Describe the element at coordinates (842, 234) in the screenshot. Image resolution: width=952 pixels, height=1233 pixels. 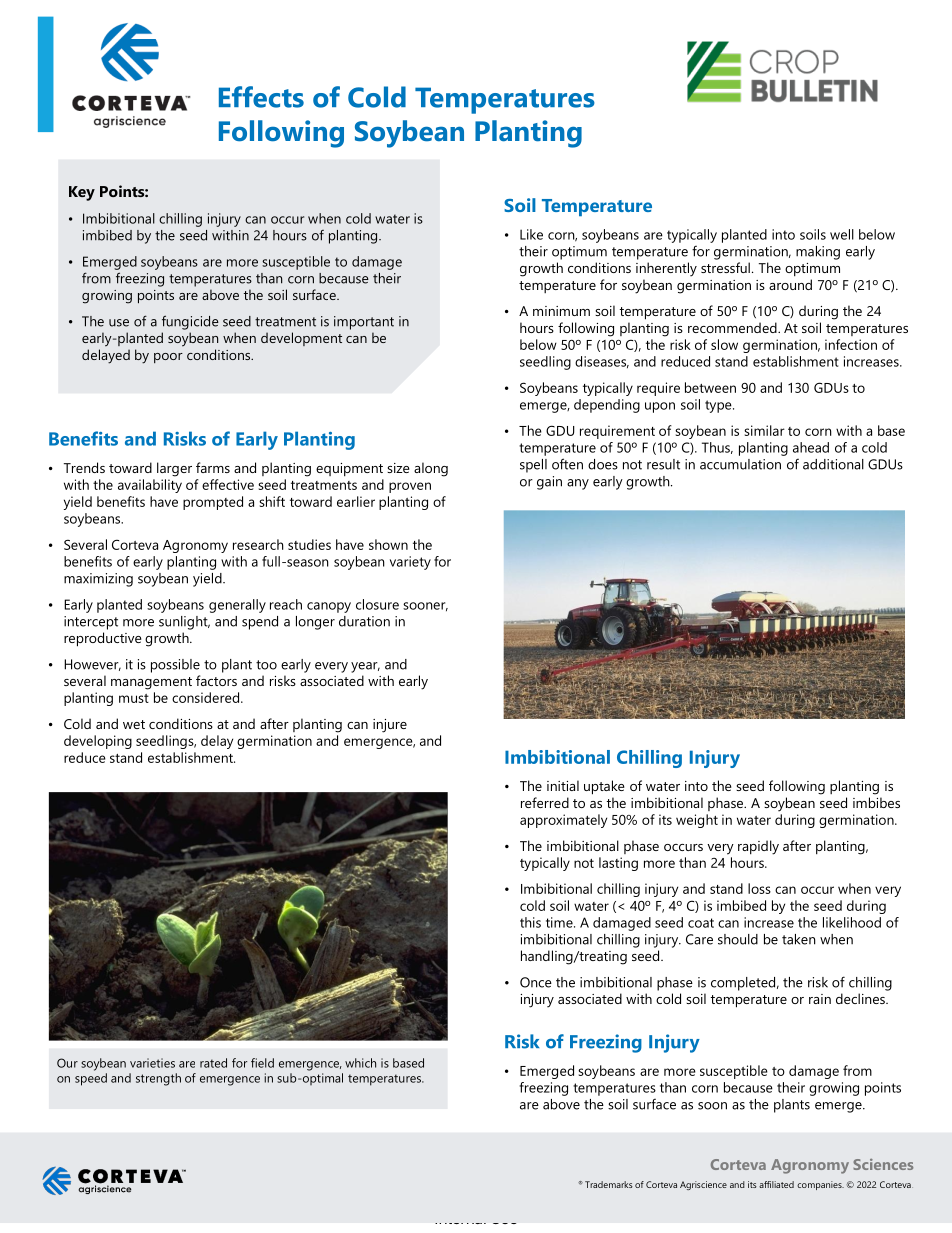
I see `well` at that location.
